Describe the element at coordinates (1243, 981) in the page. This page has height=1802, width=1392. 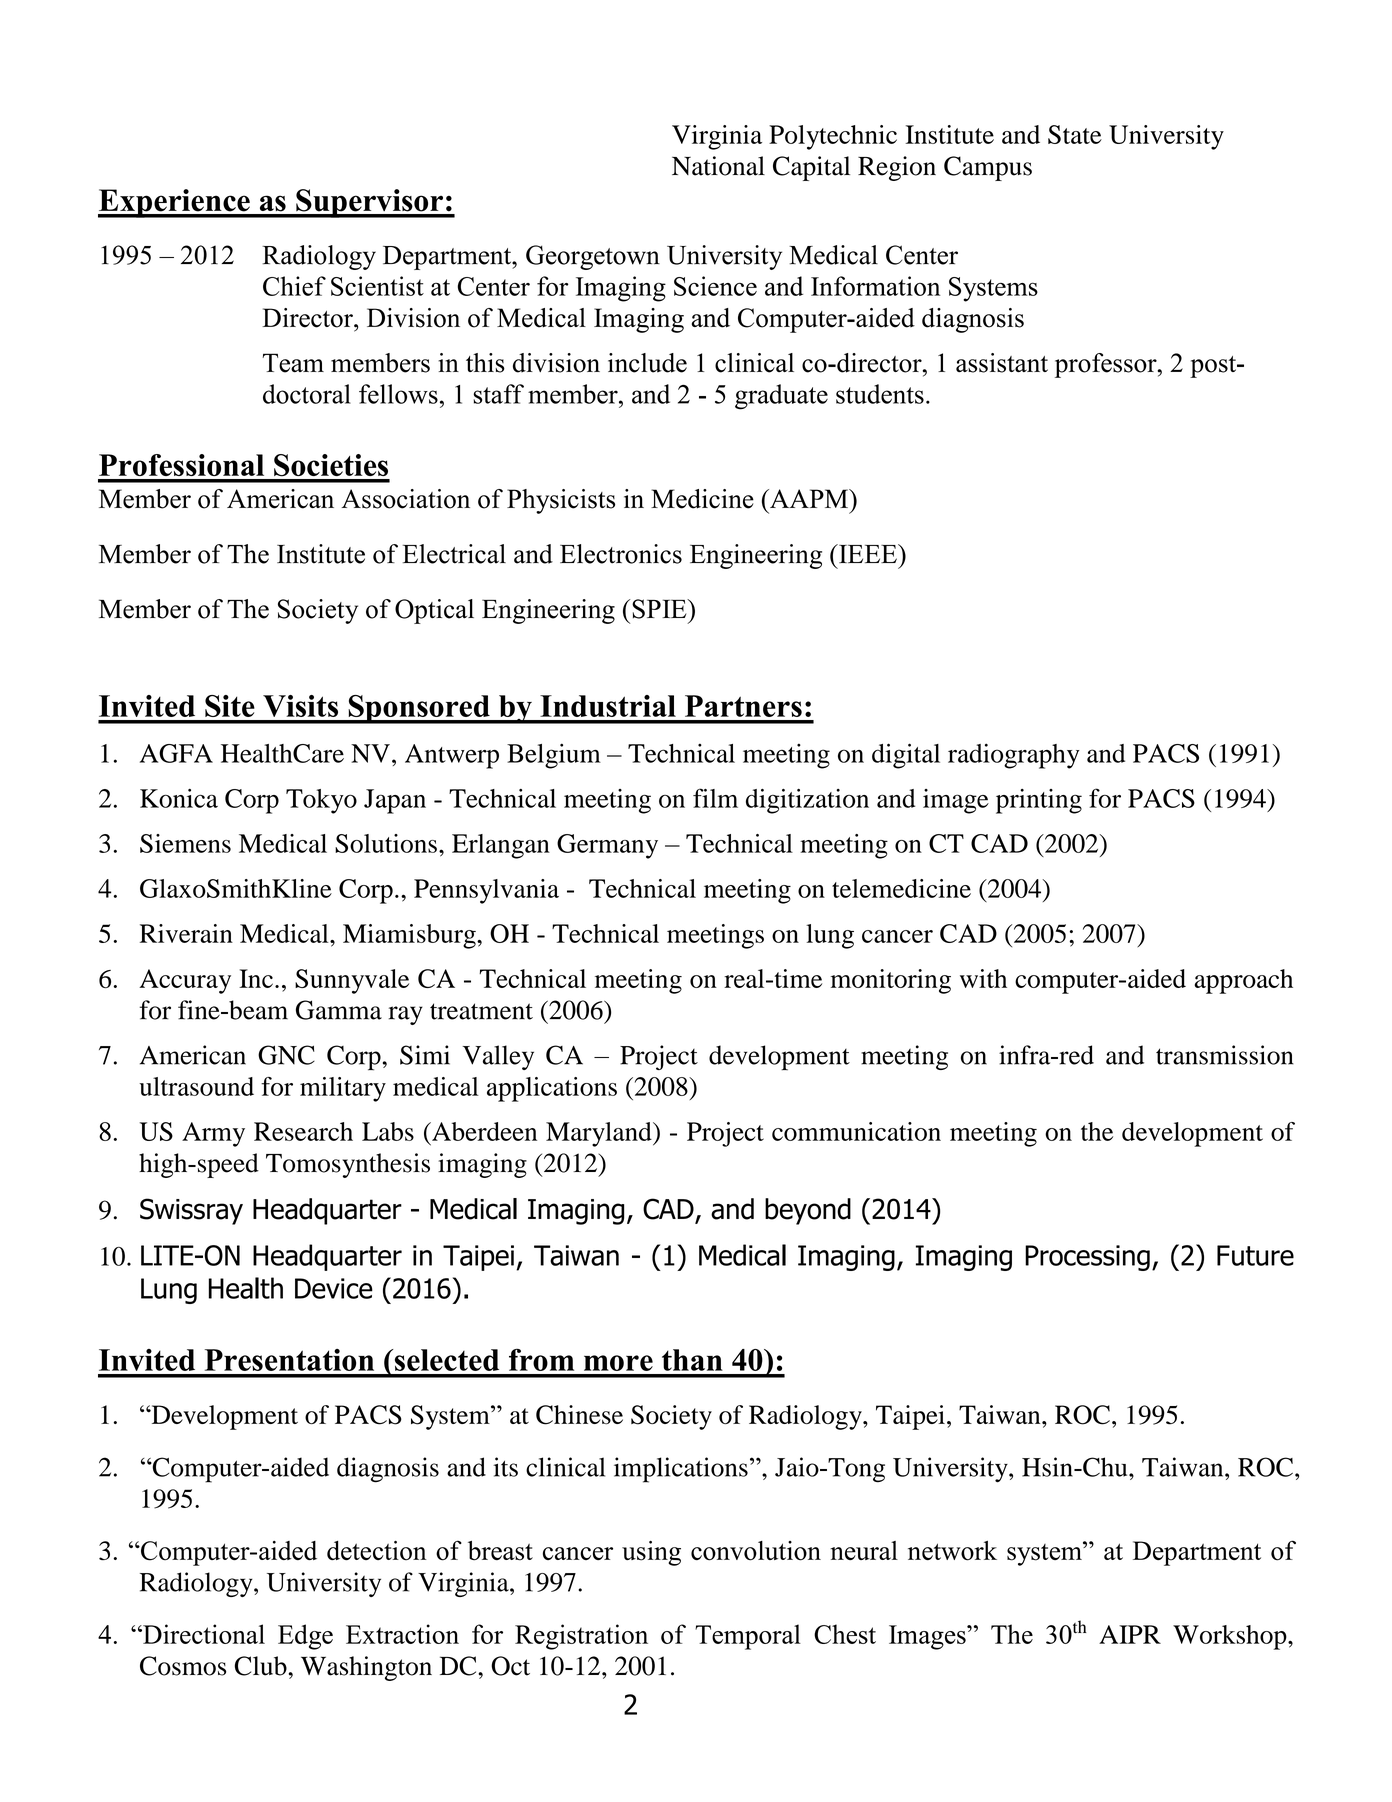
I see `approach` at that location.
